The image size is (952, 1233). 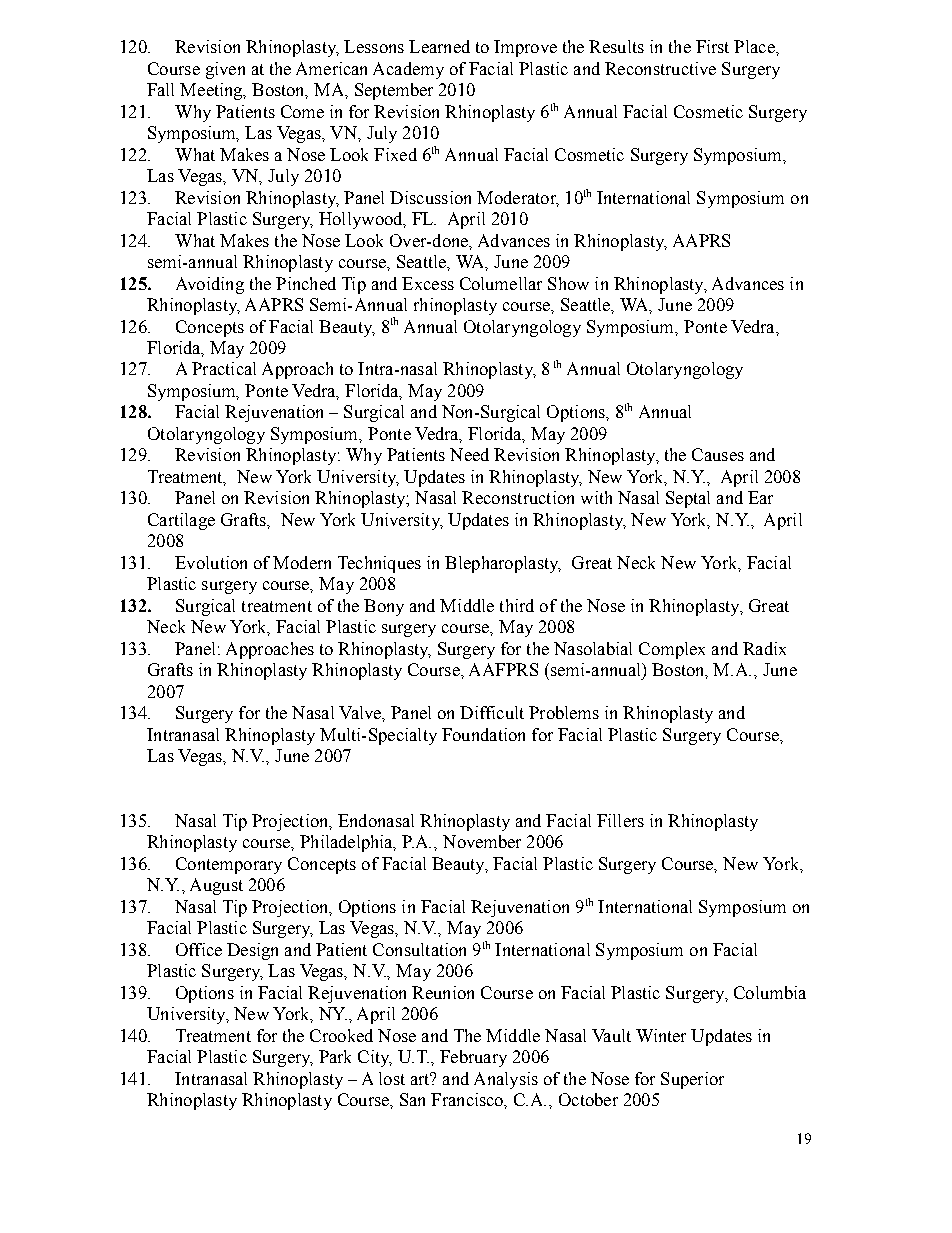 What do you see at coordinates (517, 605) in the screenshot?
I see `third` at bounding box center [517, 605].
